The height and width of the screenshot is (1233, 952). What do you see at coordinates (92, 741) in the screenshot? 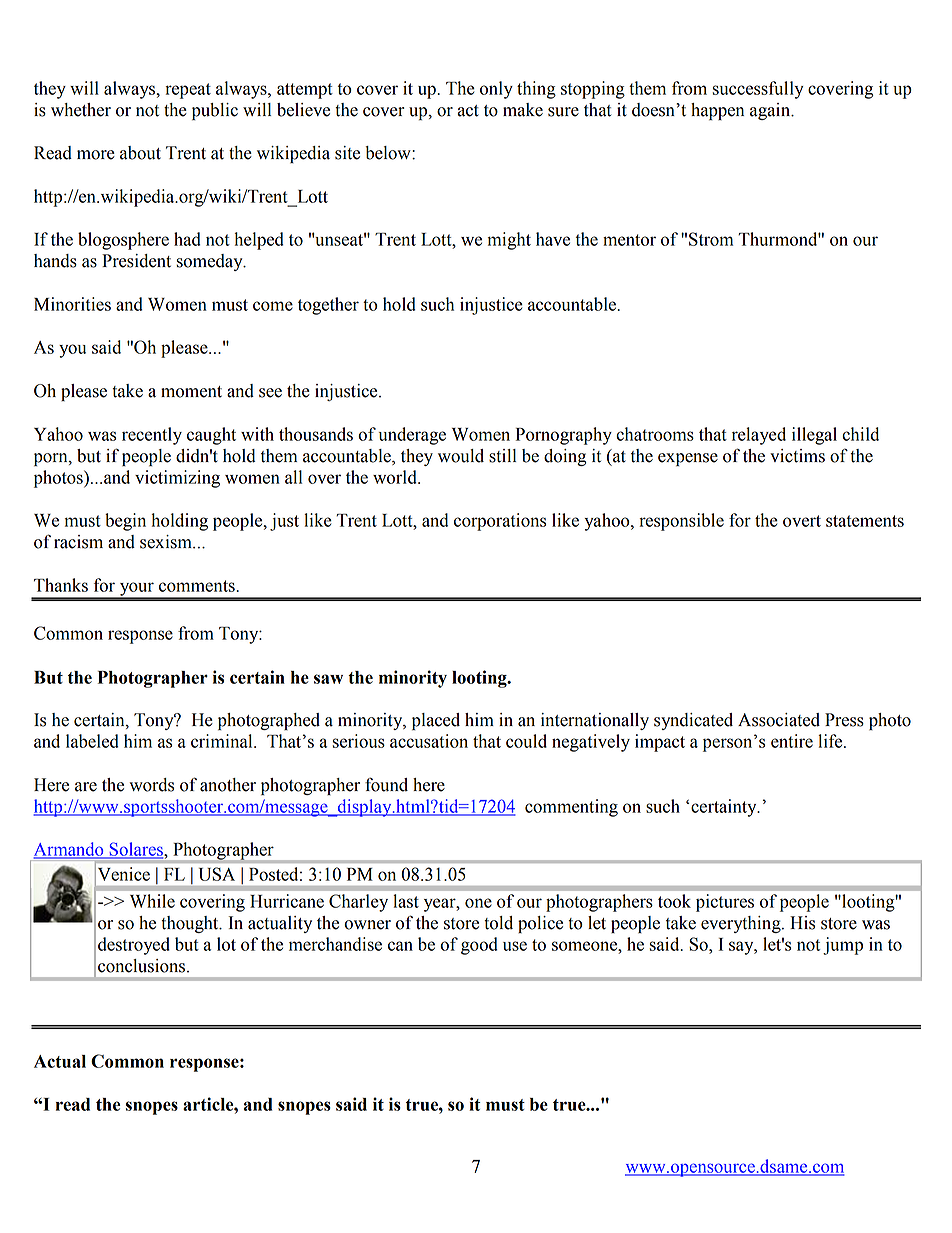
I see `labeled` at bounding box center [92, 741].
